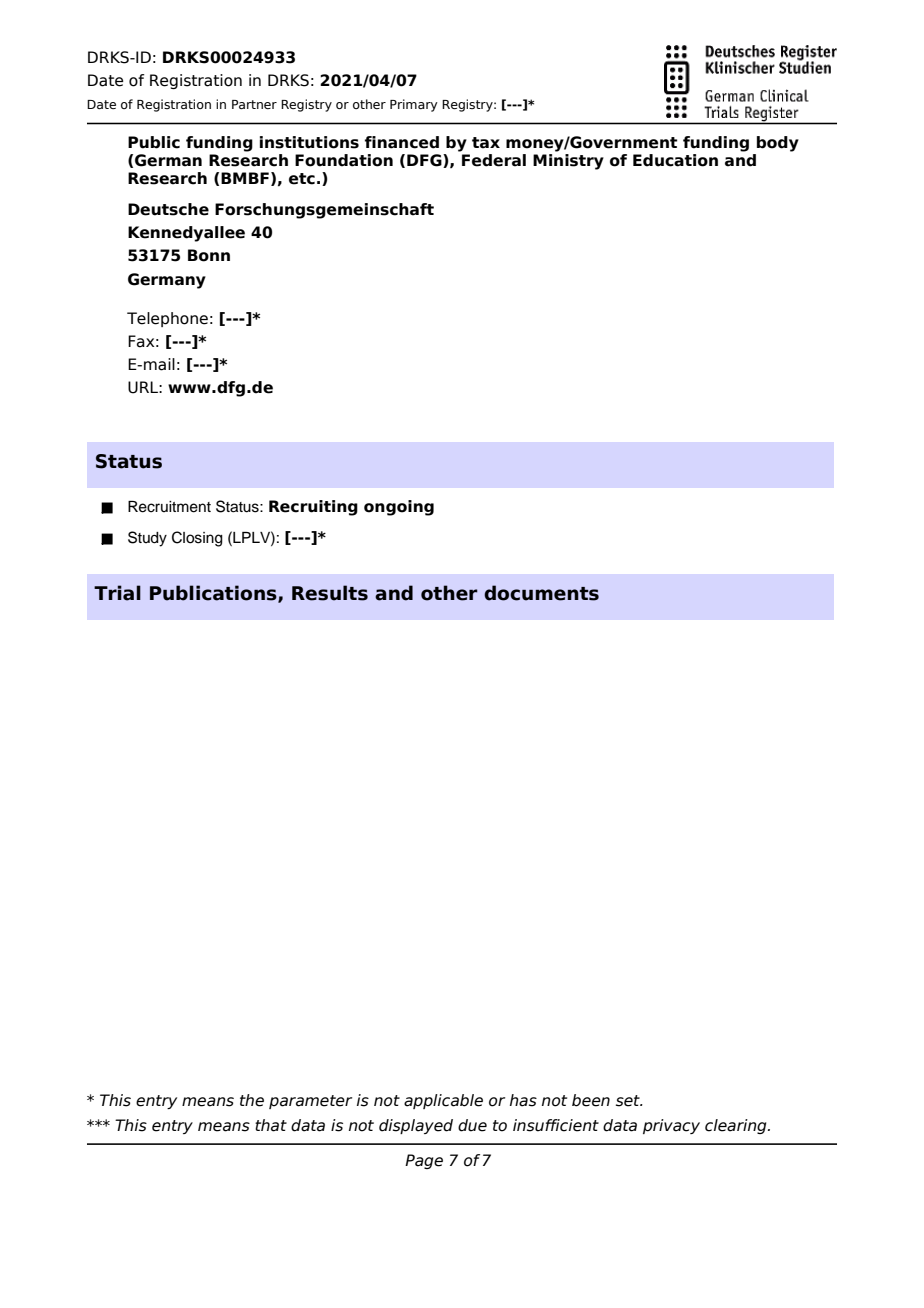 The width and height of the screenshot is (924, 1308). What do you see at coordinates (271, 1125) in the screenshot?
I see `that` at bounding box center [271, 1125].
